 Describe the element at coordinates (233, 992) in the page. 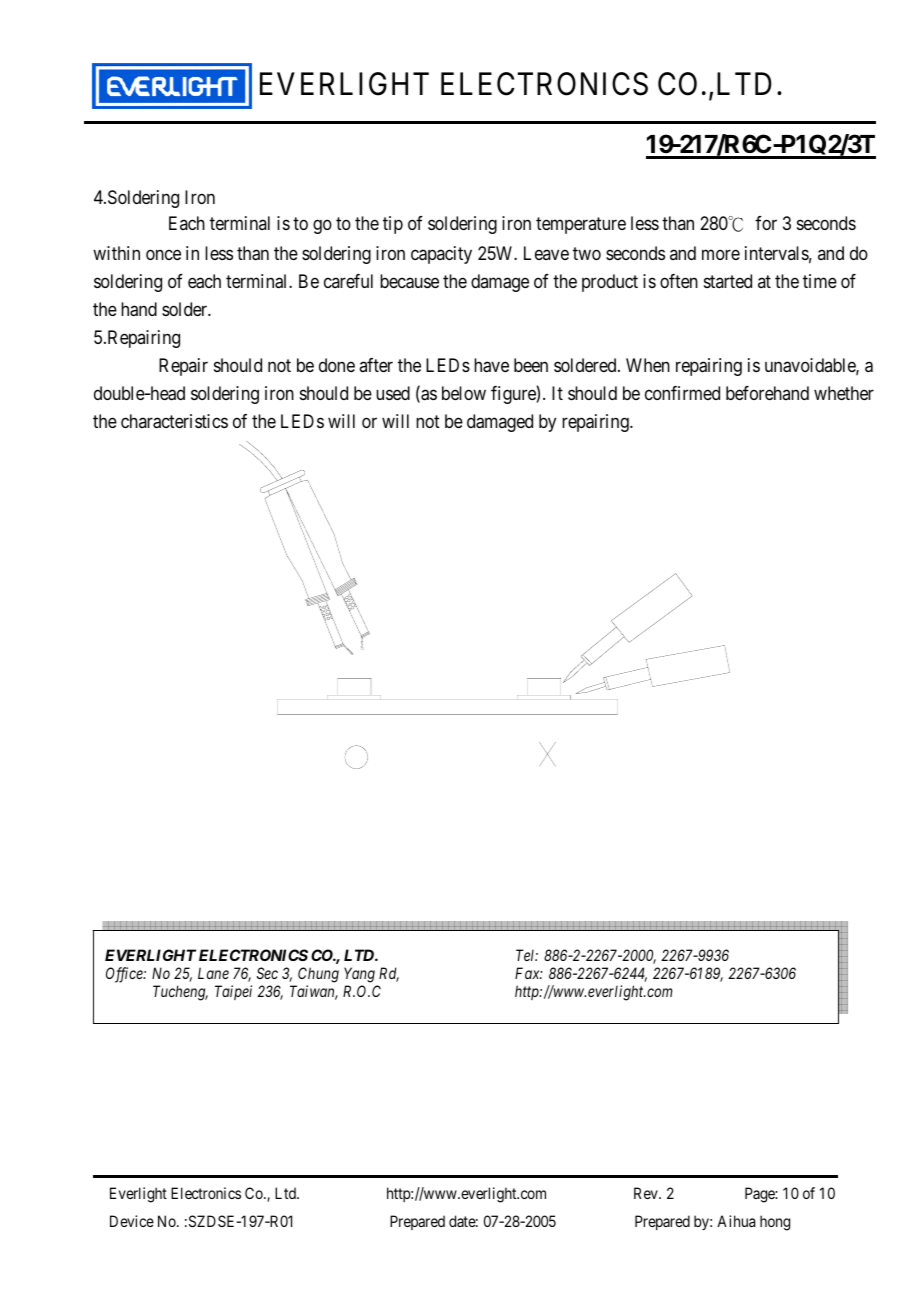

I see `Taipei` at that location.
